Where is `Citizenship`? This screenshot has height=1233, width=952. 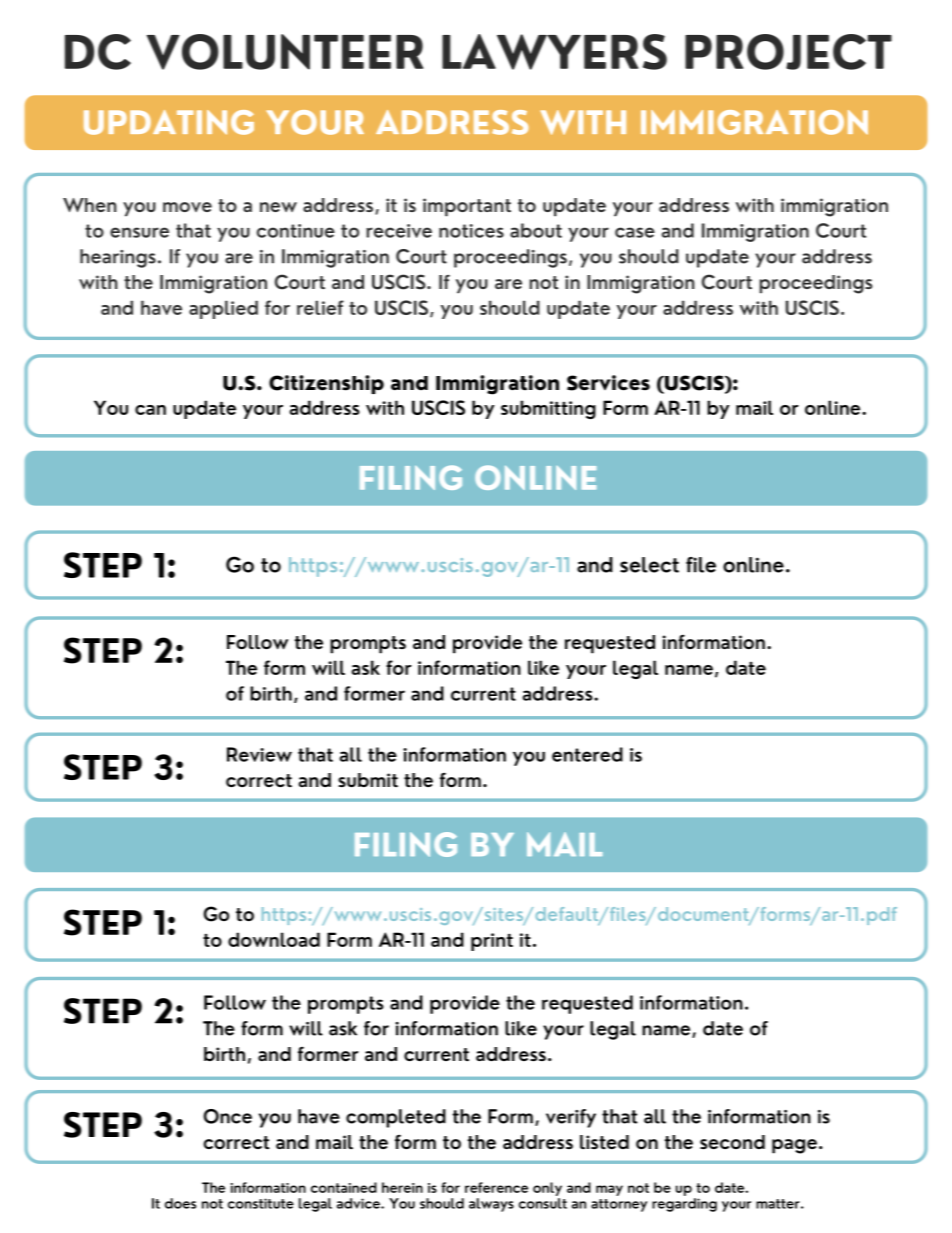 Citizenship is located at coordinates (326, 384).
